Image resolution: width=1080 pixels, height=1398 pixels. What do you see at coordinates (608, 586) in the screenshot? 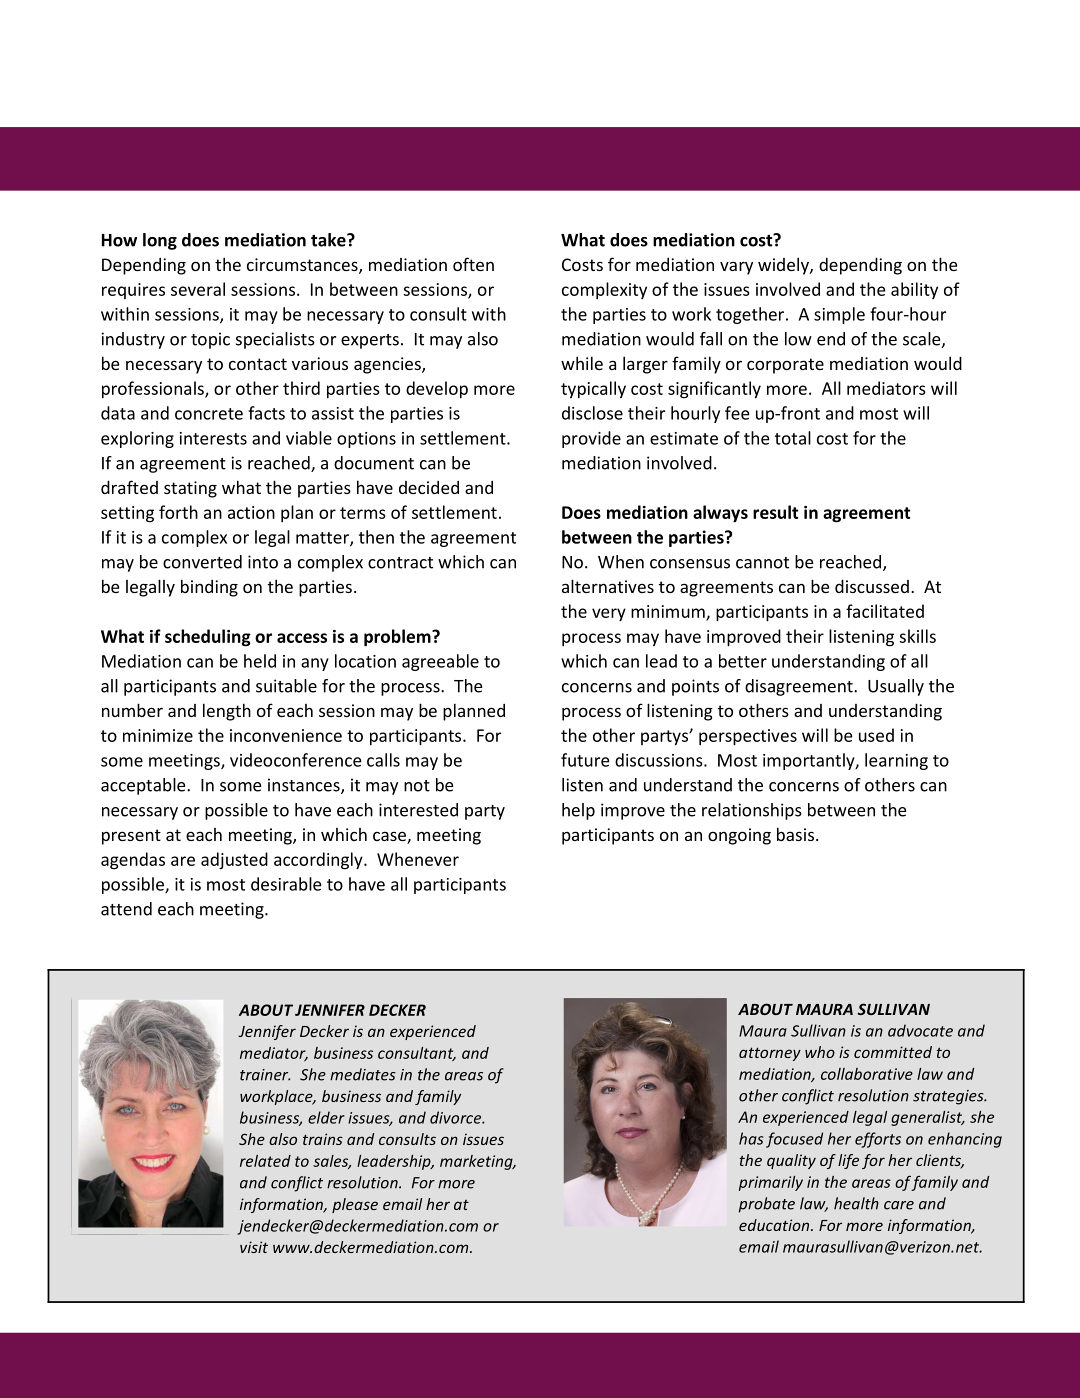
I see `alternatives` at bounding box center [608, 586].
